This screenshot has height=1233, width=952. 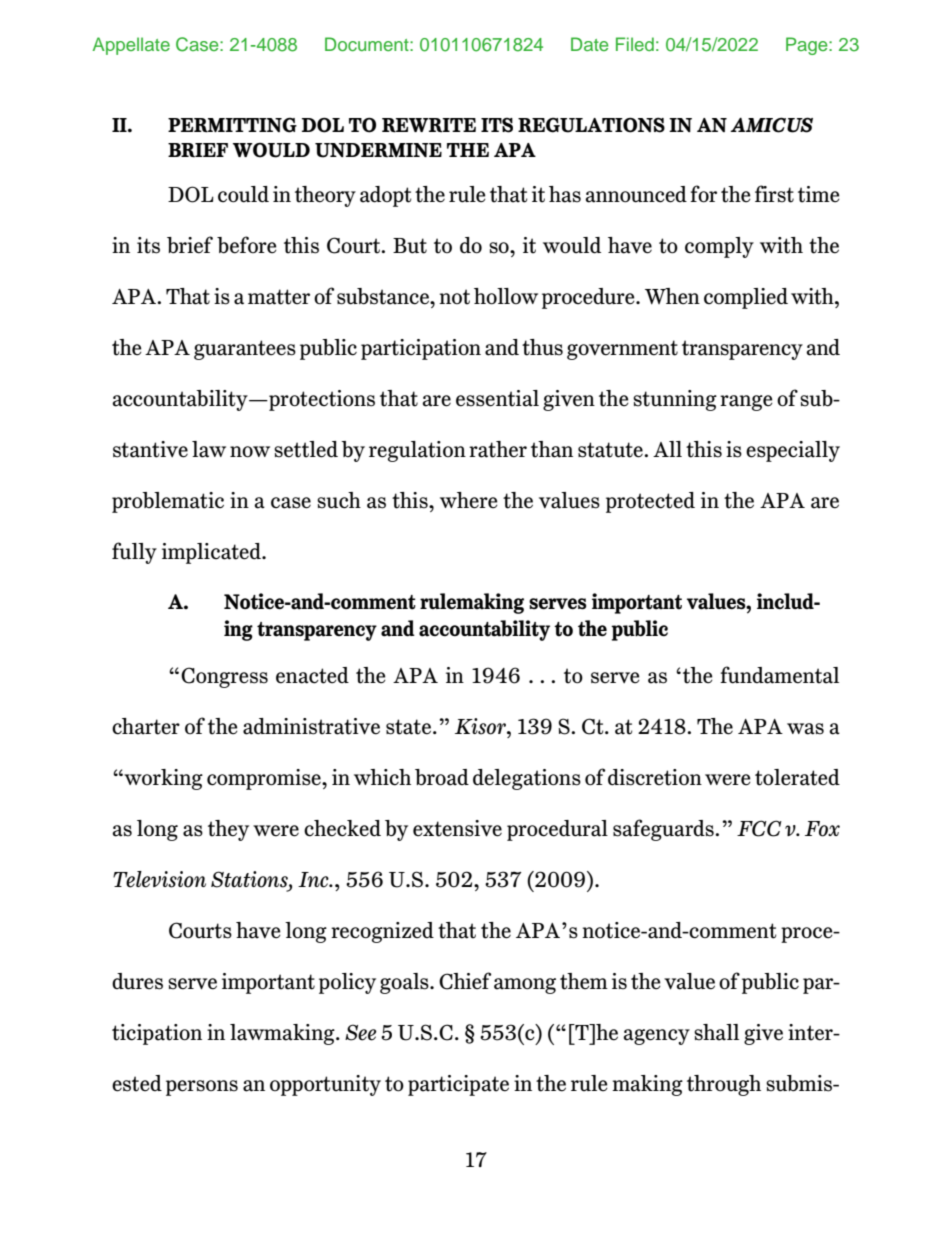 I want to click on REWRITE, so click(x=429, y=125).
